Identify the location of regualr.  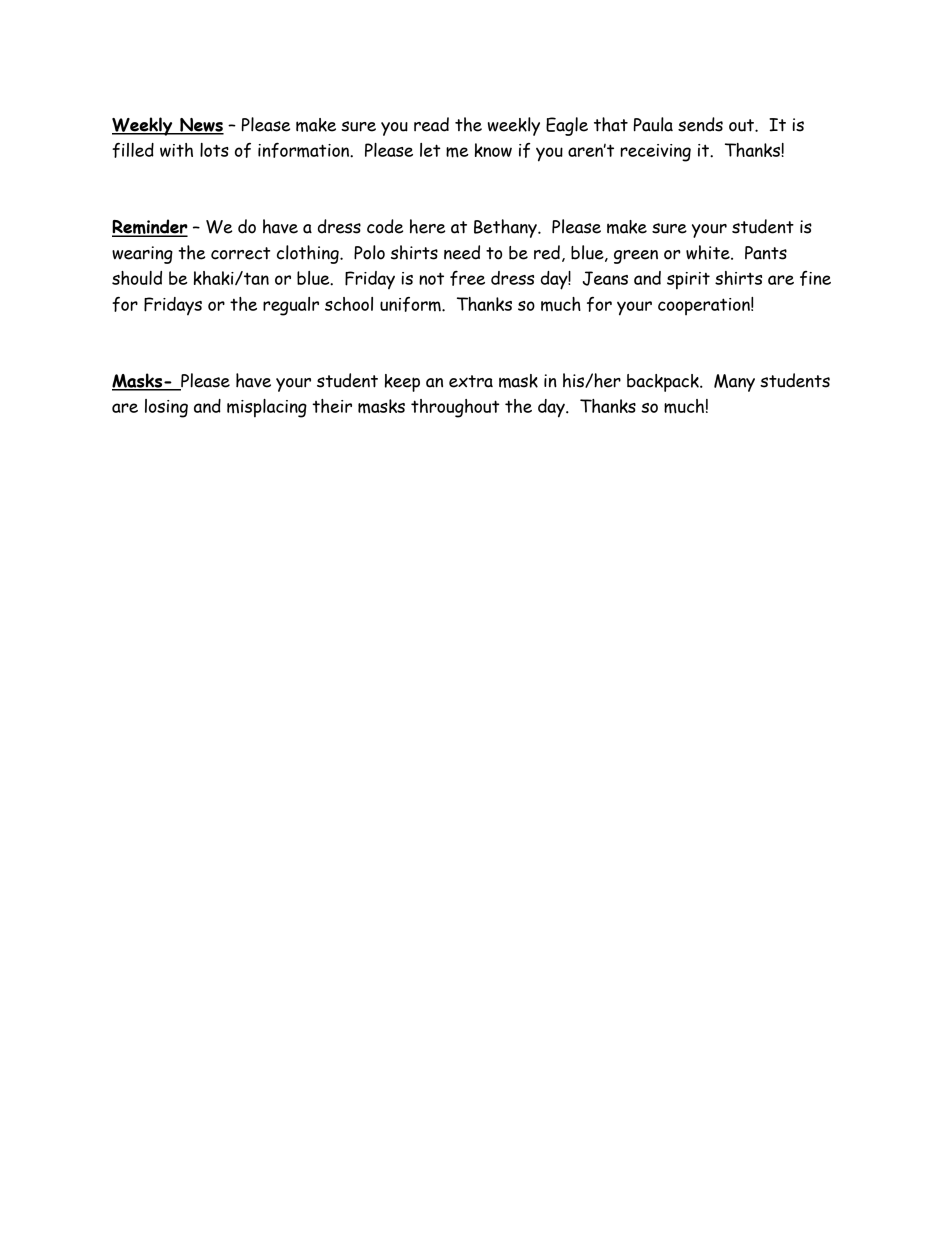
(291, 306).
